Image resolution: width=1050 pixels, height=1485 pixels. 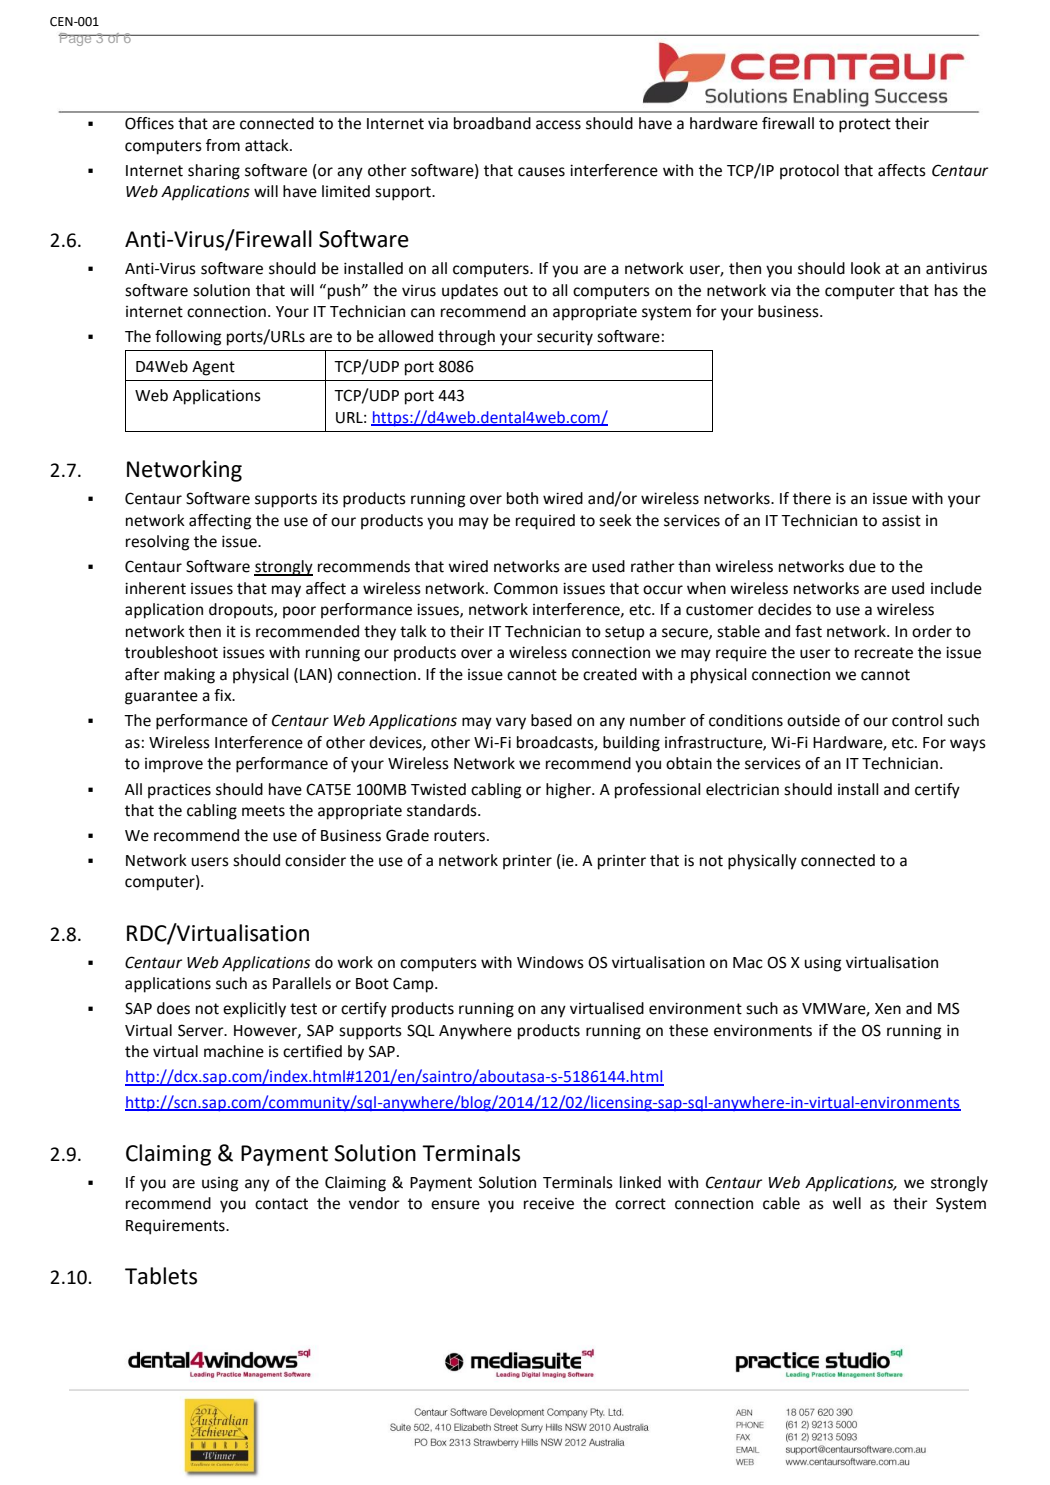 I want to click on well, so click(x=846, y=1203).
